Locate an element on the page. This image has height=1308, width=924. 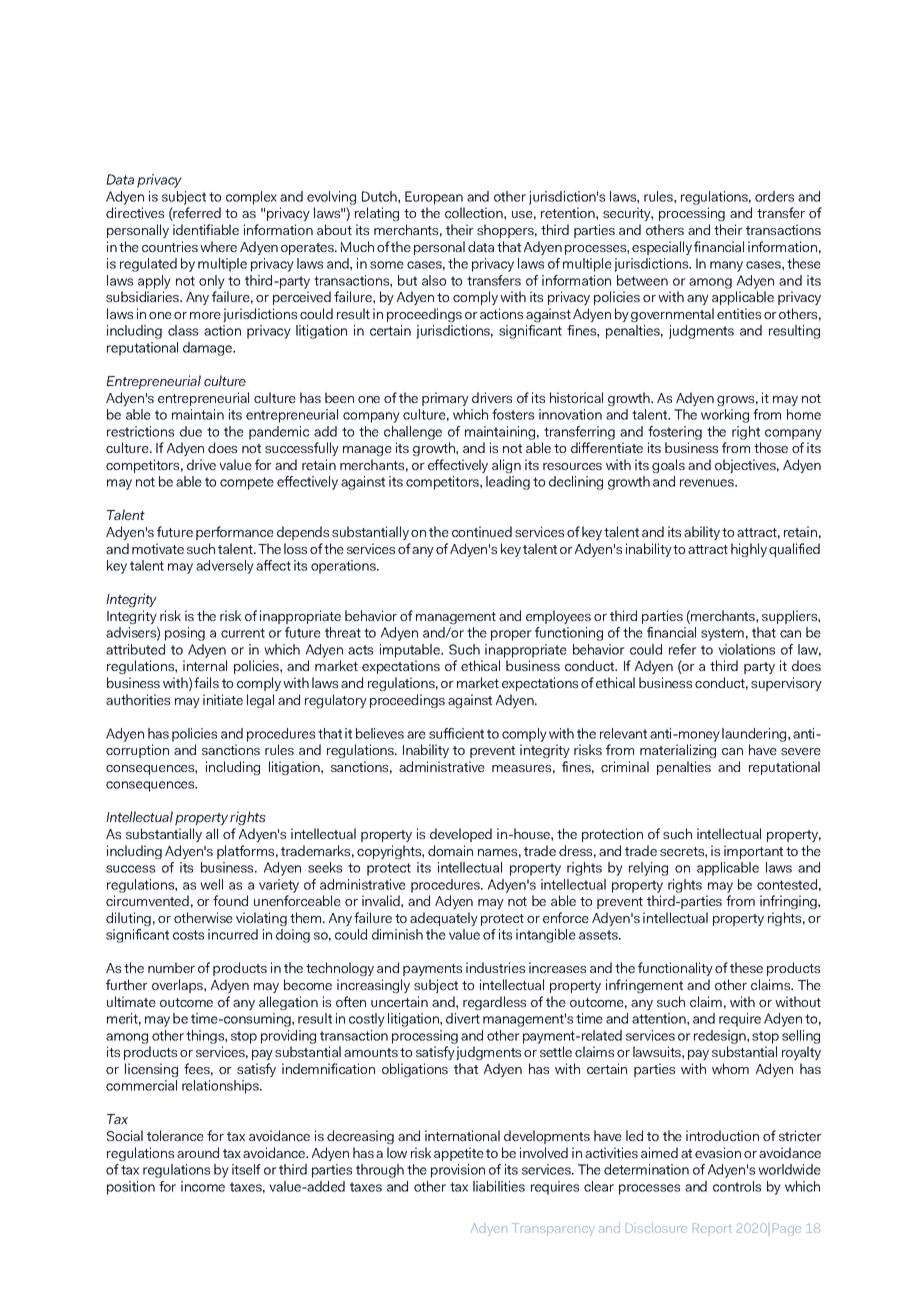
costs is located at coordinates (188, 935).
